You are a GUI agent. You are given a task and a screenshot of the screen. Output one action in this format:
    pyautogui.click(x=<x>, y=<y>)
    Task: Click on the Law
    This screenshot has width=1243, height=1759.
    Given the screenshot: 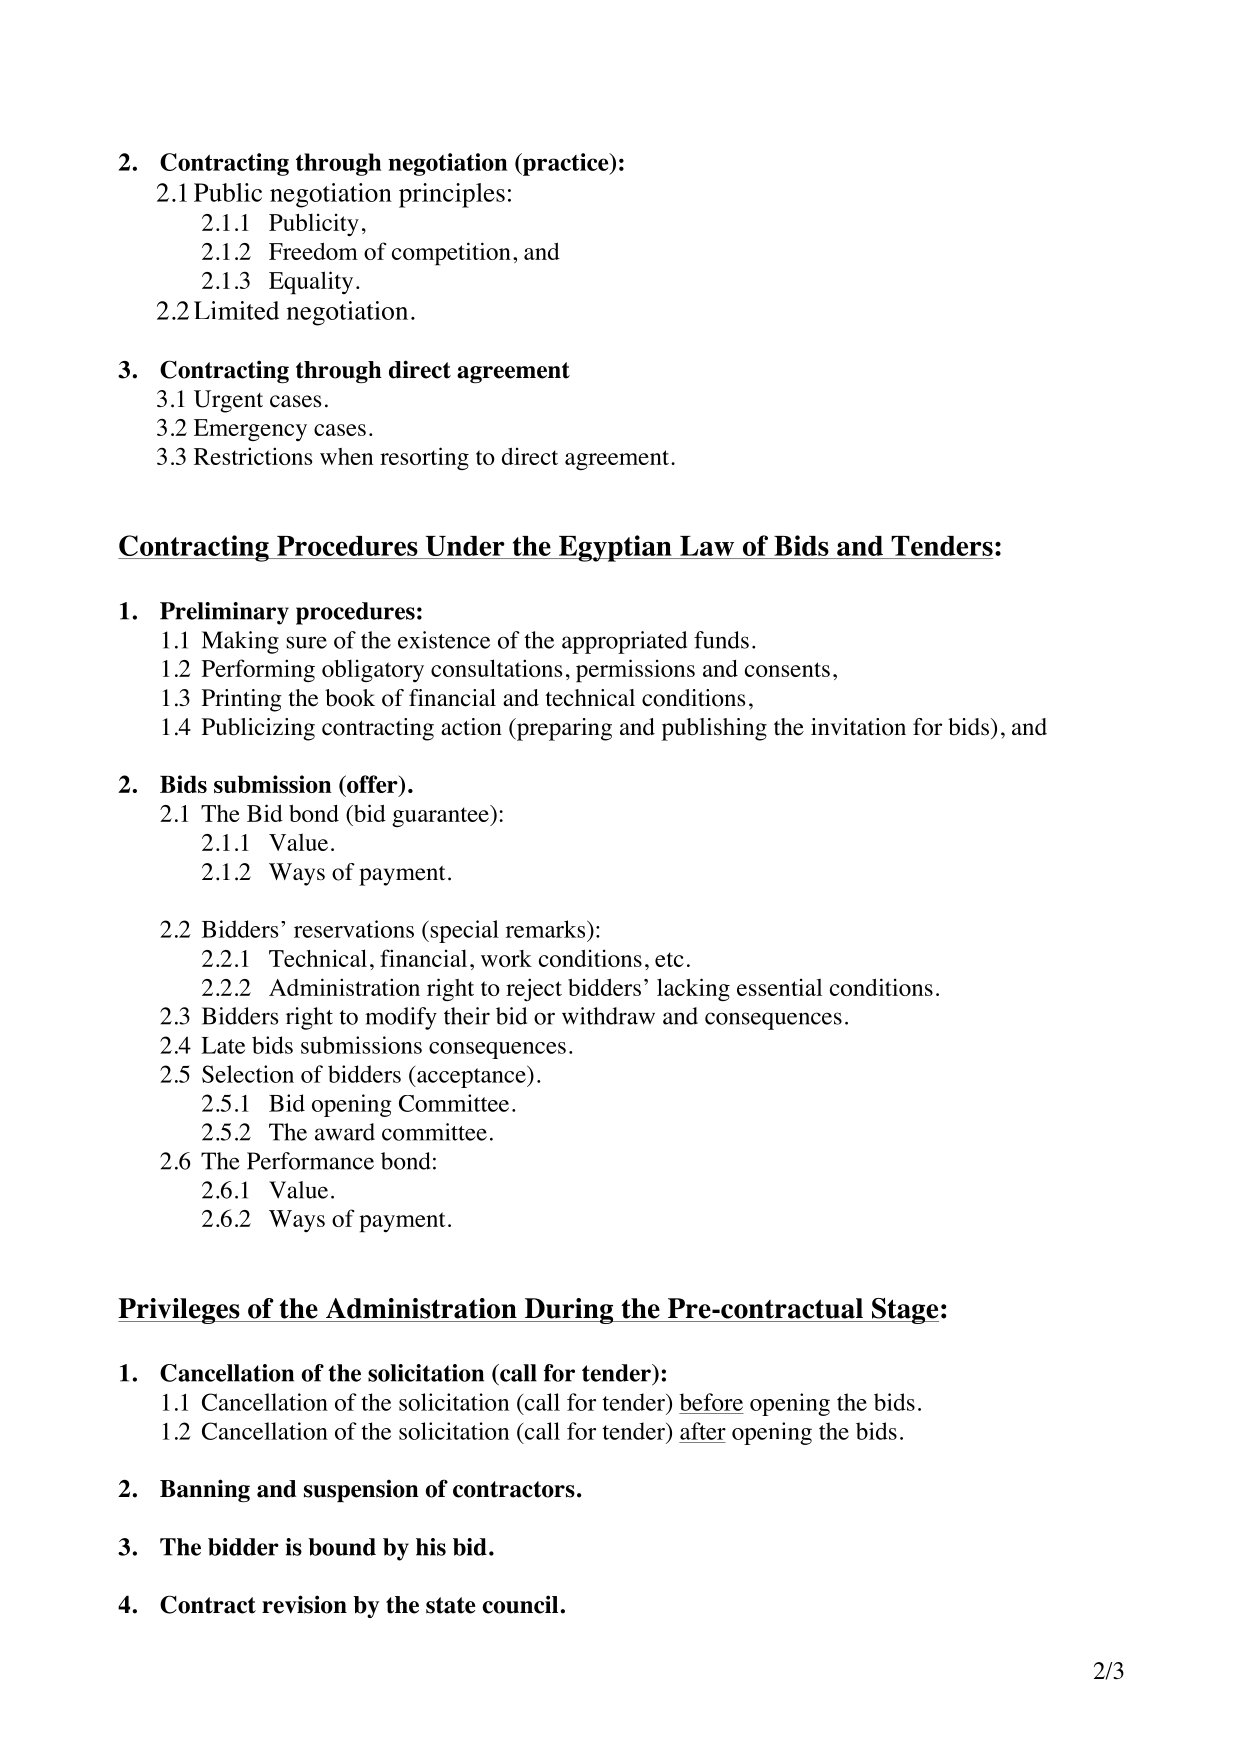 What is the action you would take?
    pyautogui.click(x=707, y=546)
